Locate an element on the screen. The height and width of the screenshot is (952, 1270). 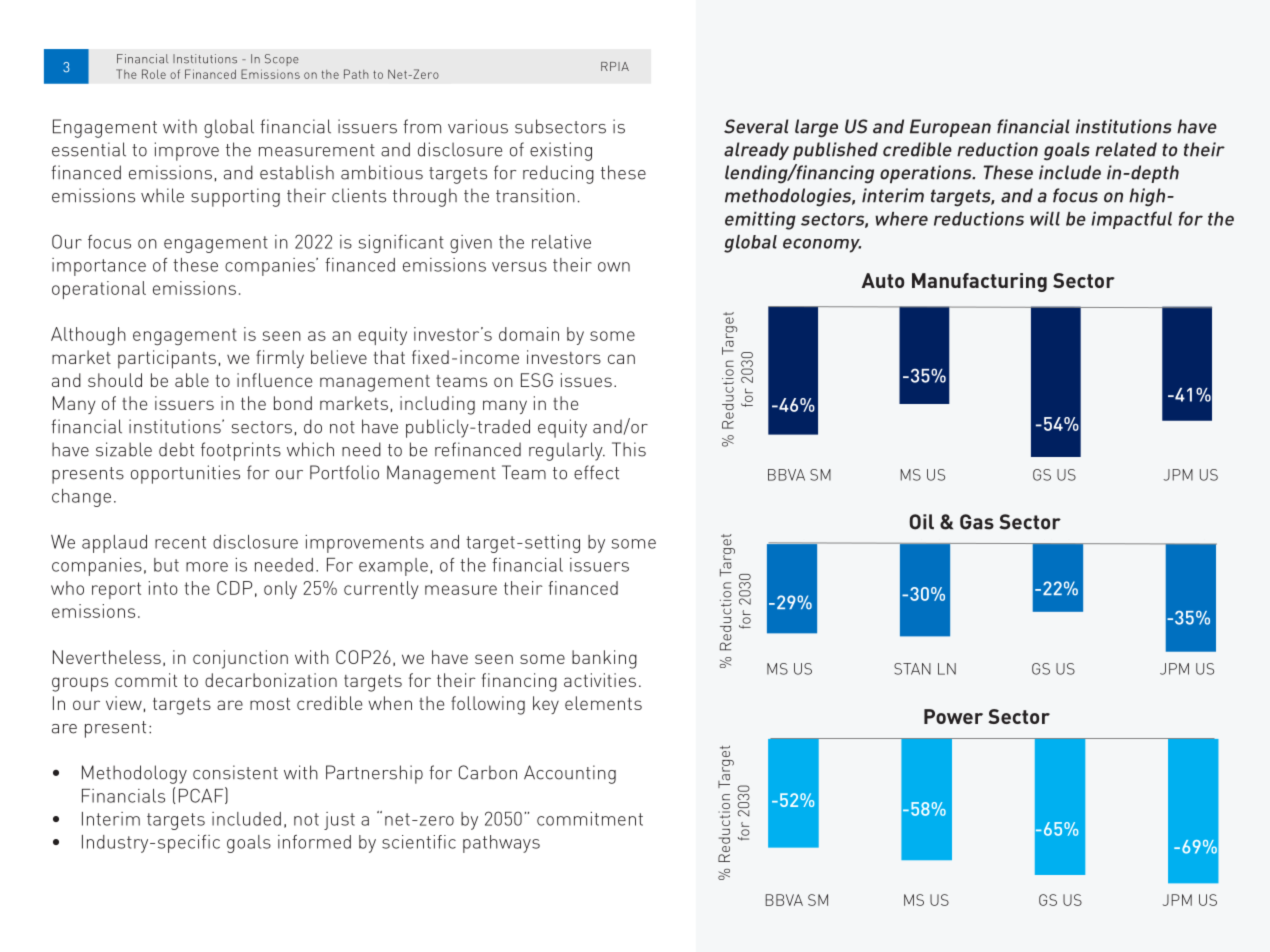
debt is located at coordinates (176, 449).
